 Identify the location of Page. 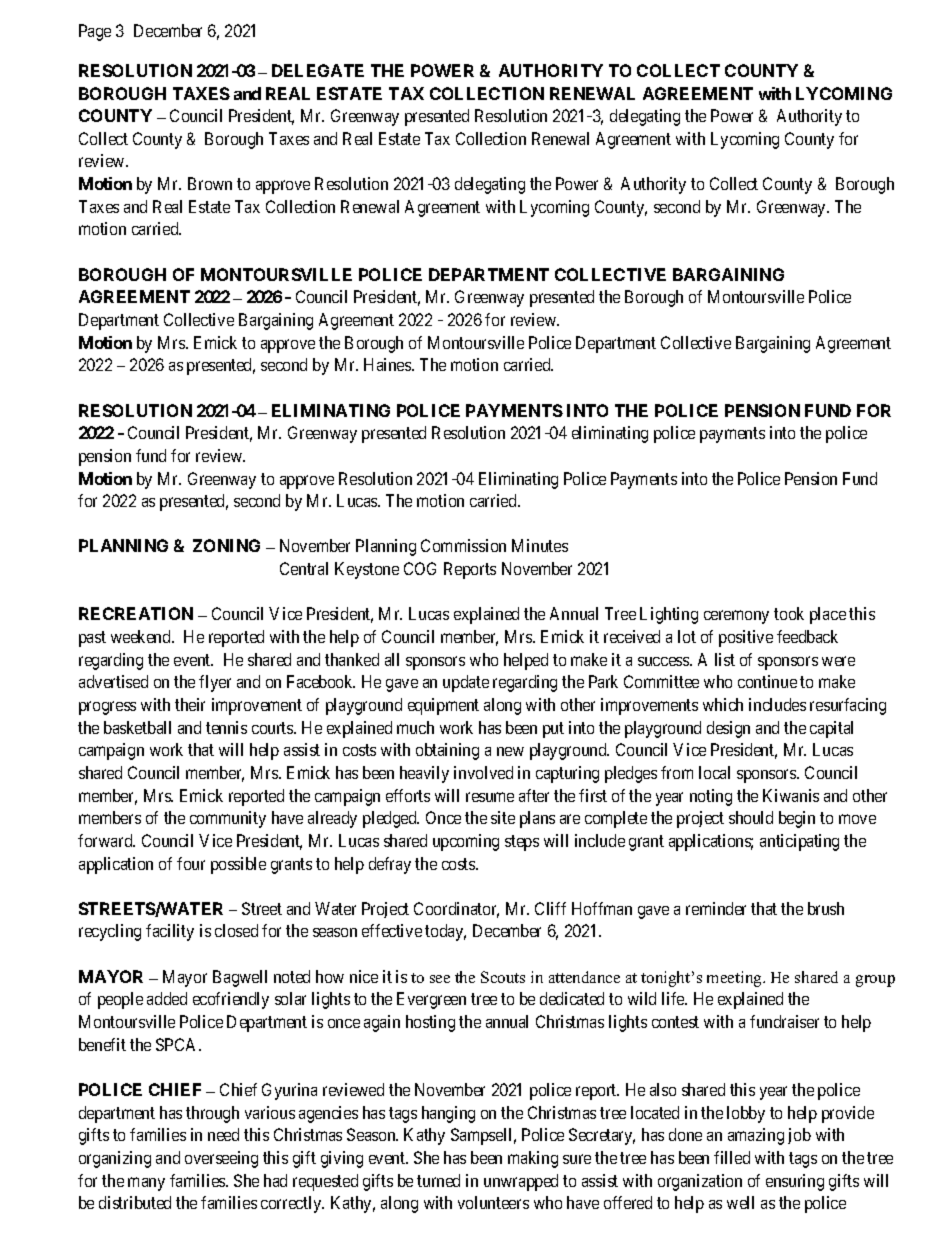
(95, 32).
